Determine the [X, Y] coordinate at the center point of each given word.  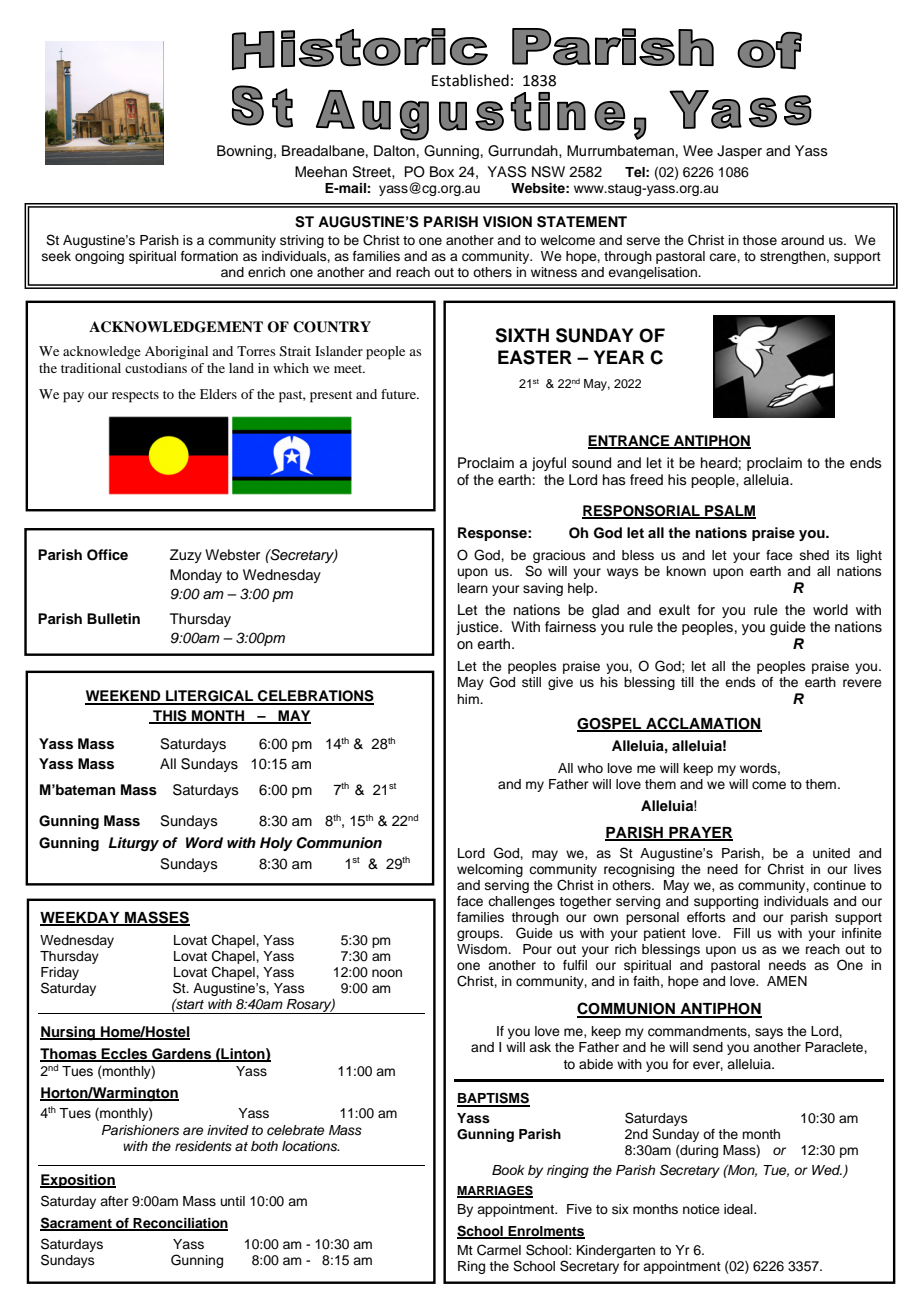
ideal [739, 1209]
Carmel [499, 1250]
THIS [170, 717]
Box [442, 171]
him [469, 699]
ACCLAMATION [703, 724]
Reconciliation [180, 1224]
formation [209, 256]
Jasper [739, 152]
